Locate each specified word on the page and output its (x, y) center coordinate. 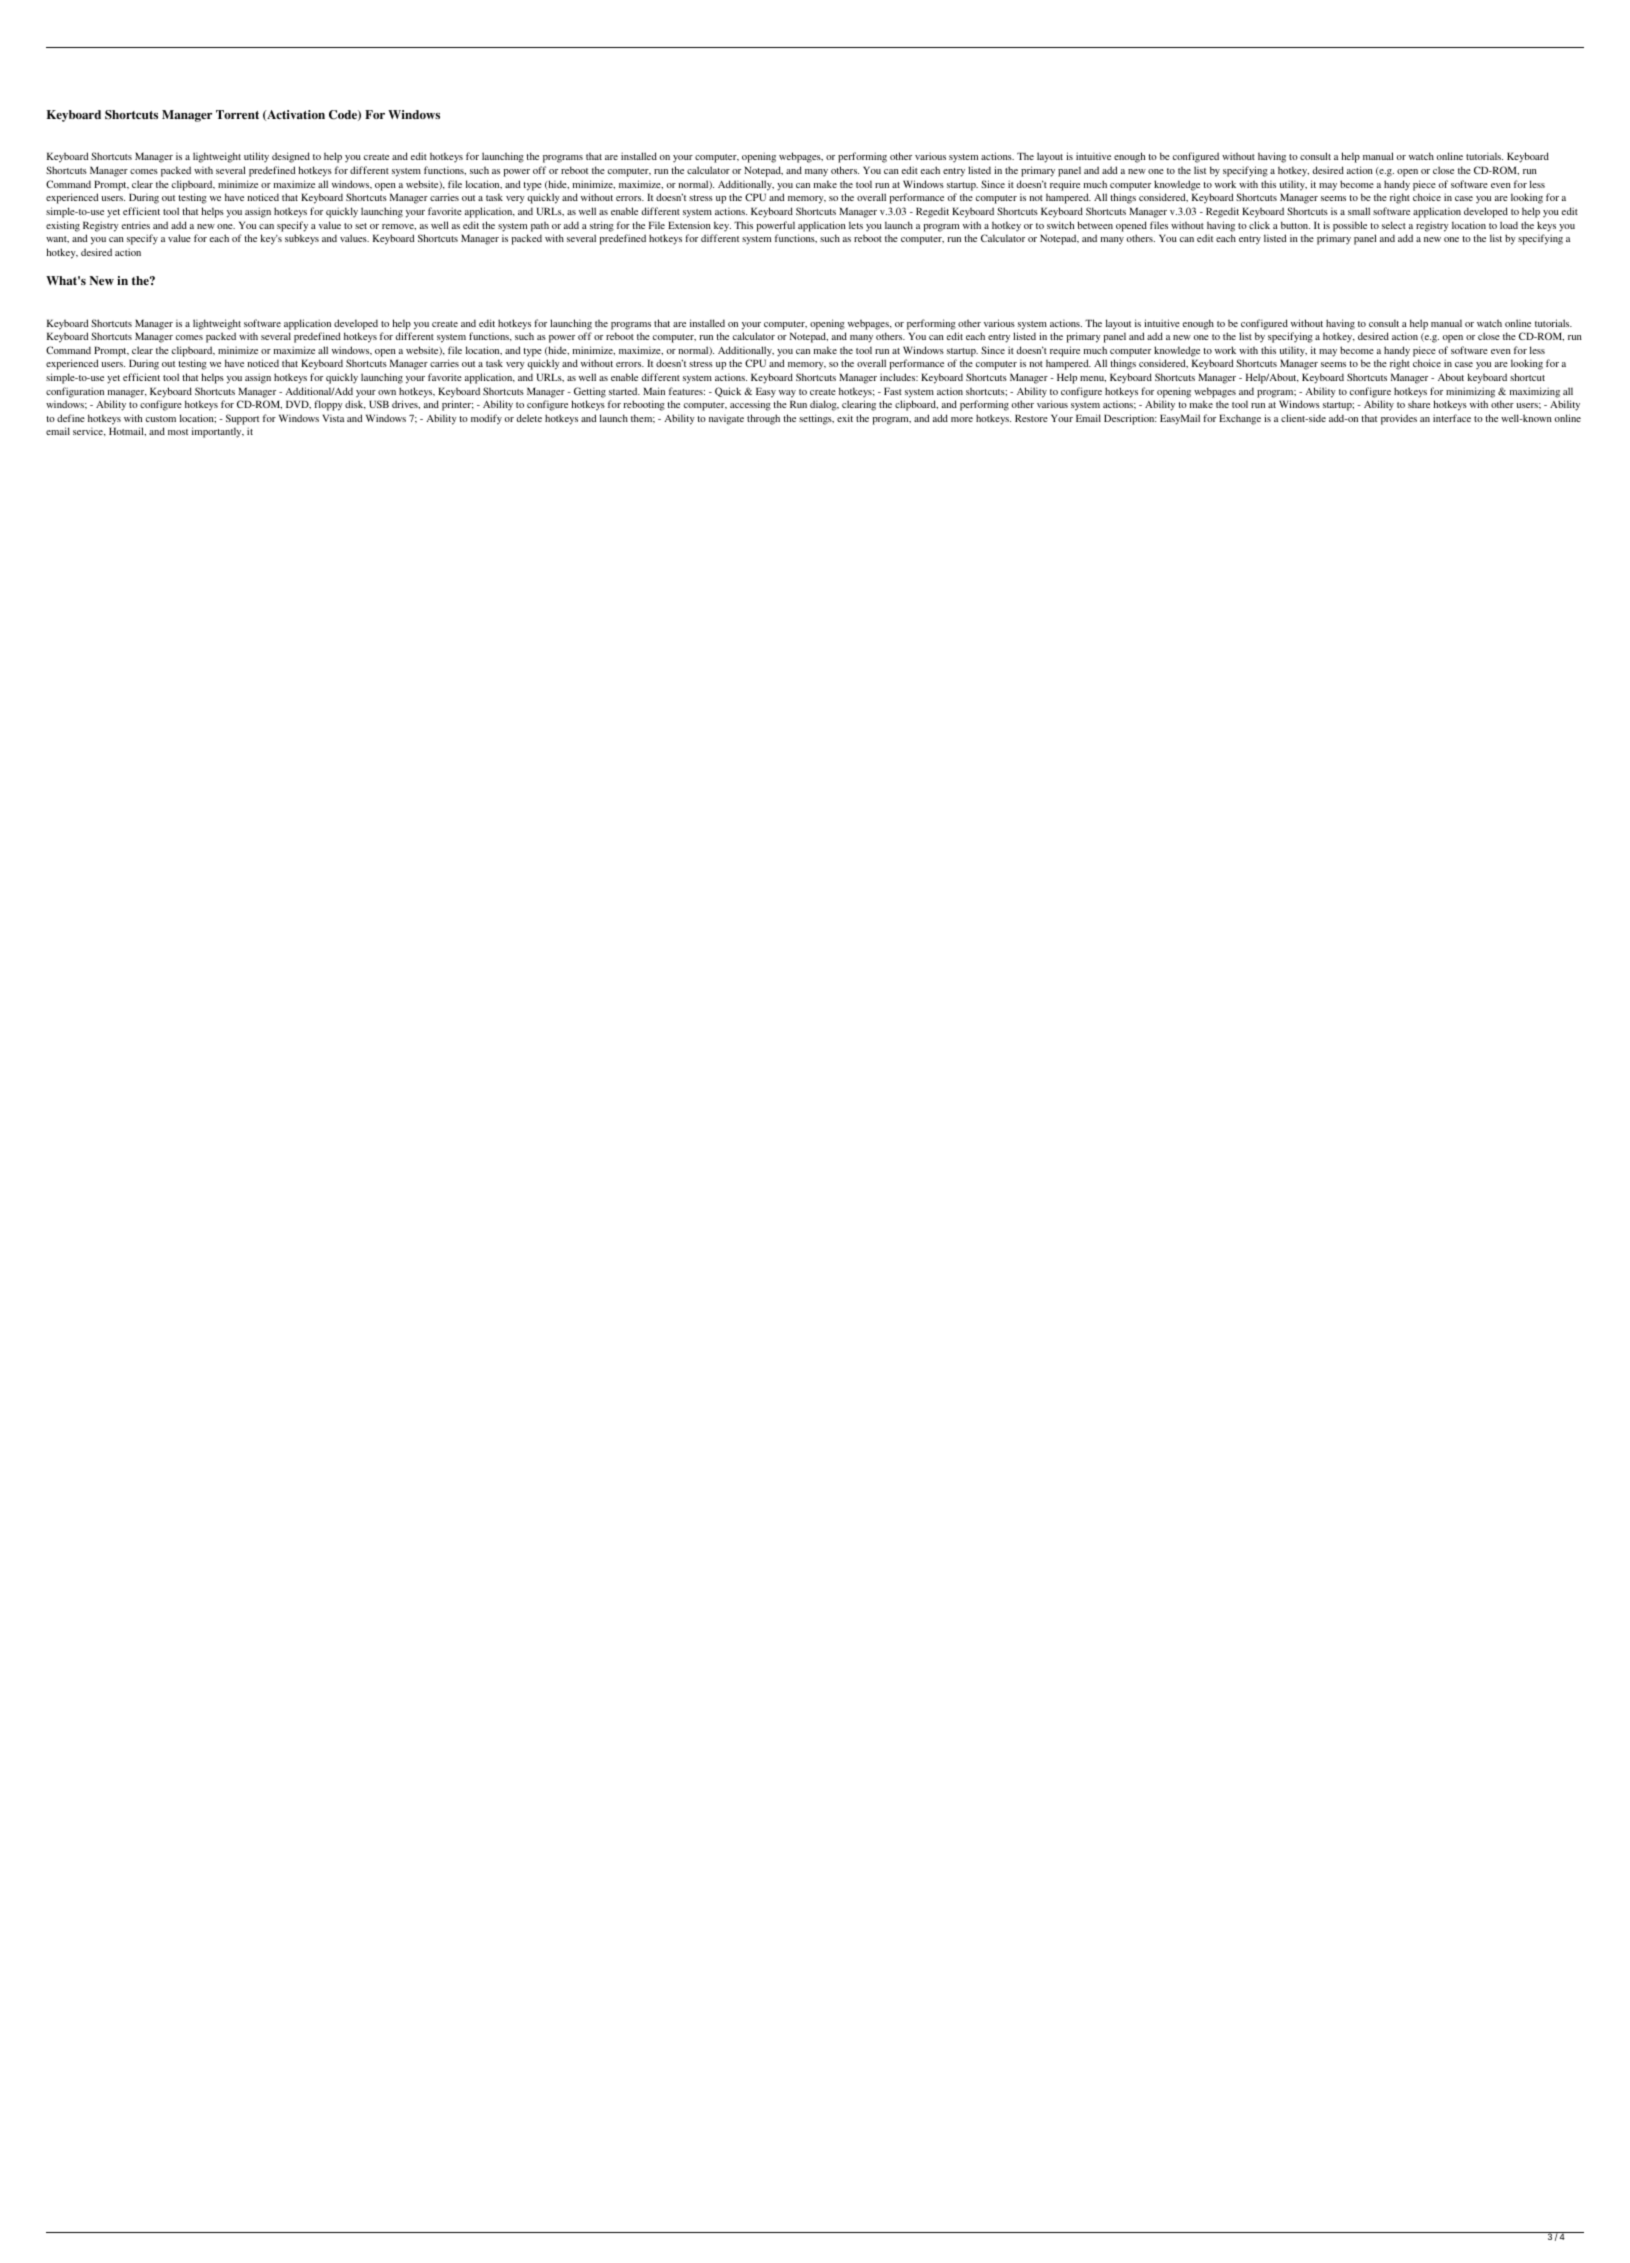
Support (242, 419)
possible (1350, 226)
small (1359, 211)
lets (856, 225)
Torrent (237, 114)
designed (291, 157)
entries (136, 225)
